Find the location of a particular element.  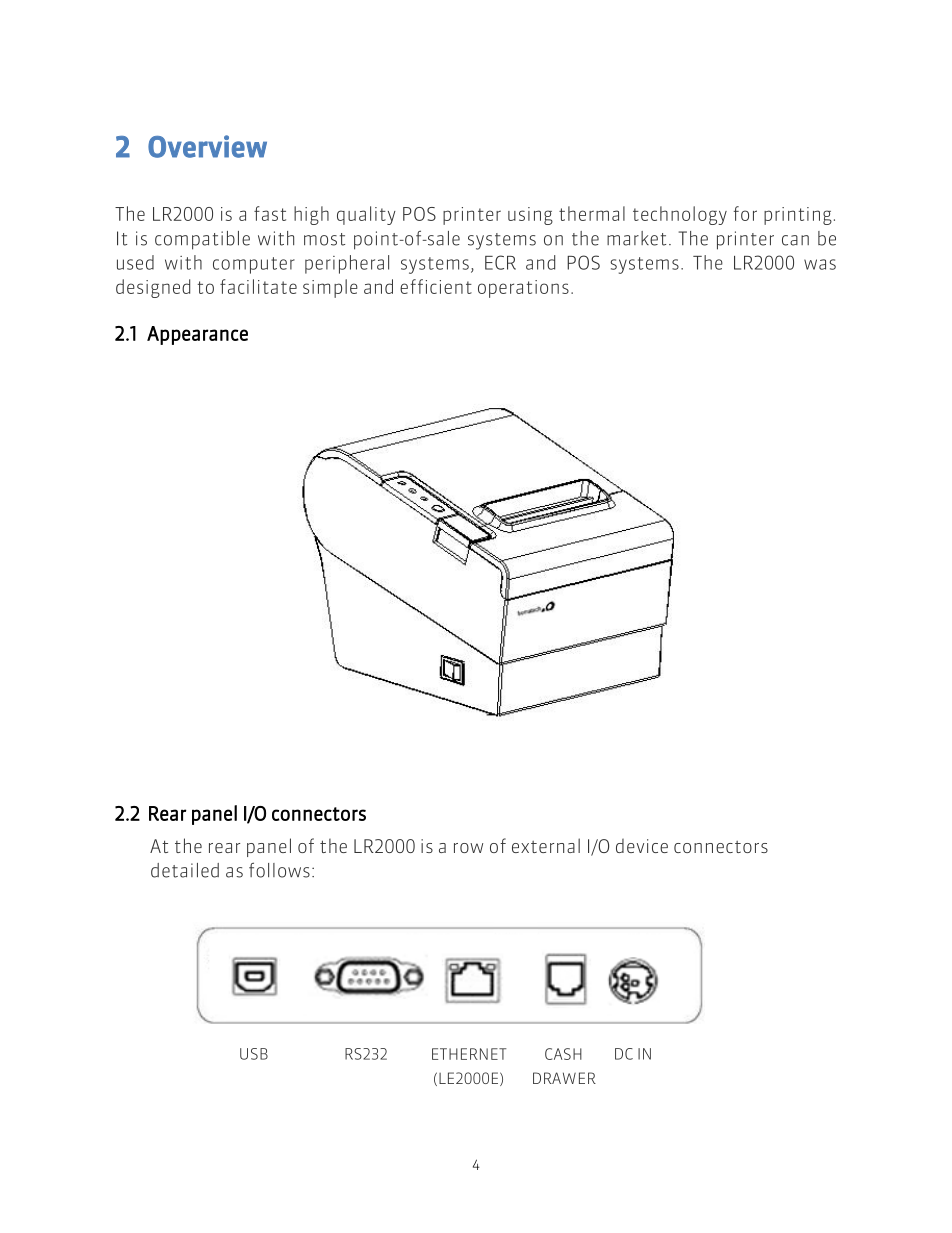

for is located at coordinates (745, 213).
